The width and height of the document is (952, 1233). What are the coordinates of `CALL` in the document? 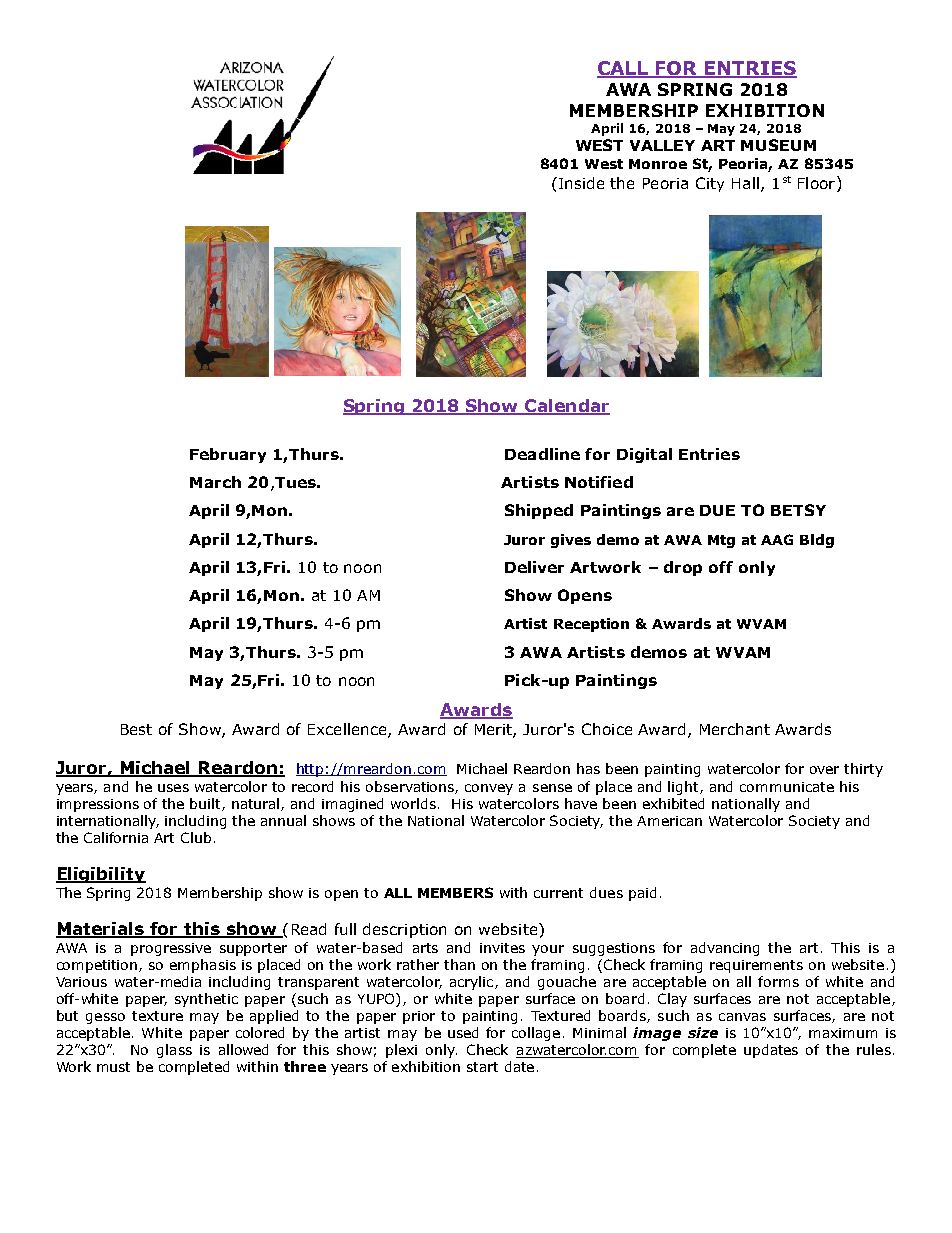 It's located at (624, 69).
